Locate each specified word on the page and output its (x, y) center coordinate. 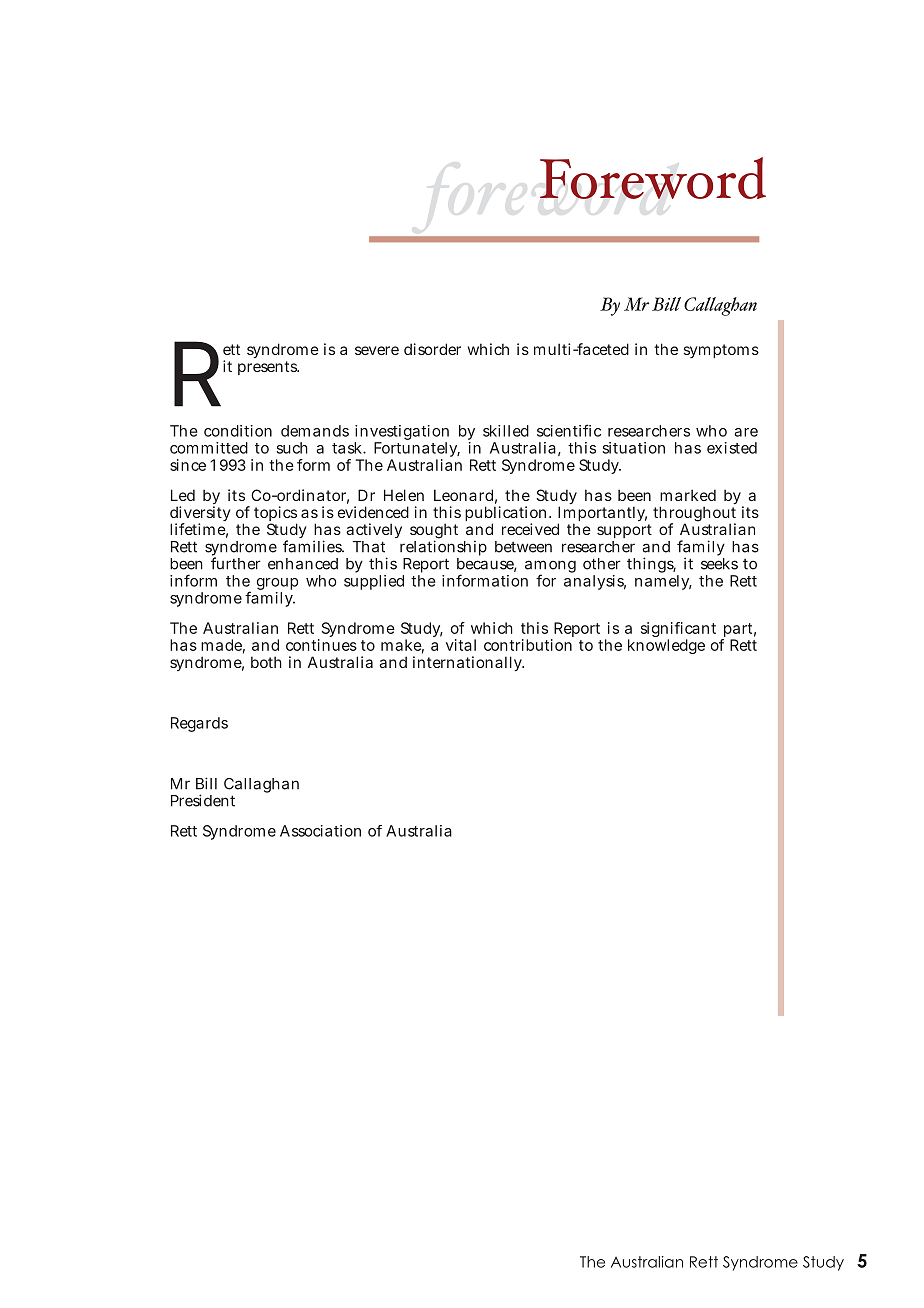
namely (663, 581)
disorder (432, 349)
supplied (374, 581)
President (203, 800)
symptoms (721, 351)
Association (320, 831)
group (277, 585)
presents (268, 368)
